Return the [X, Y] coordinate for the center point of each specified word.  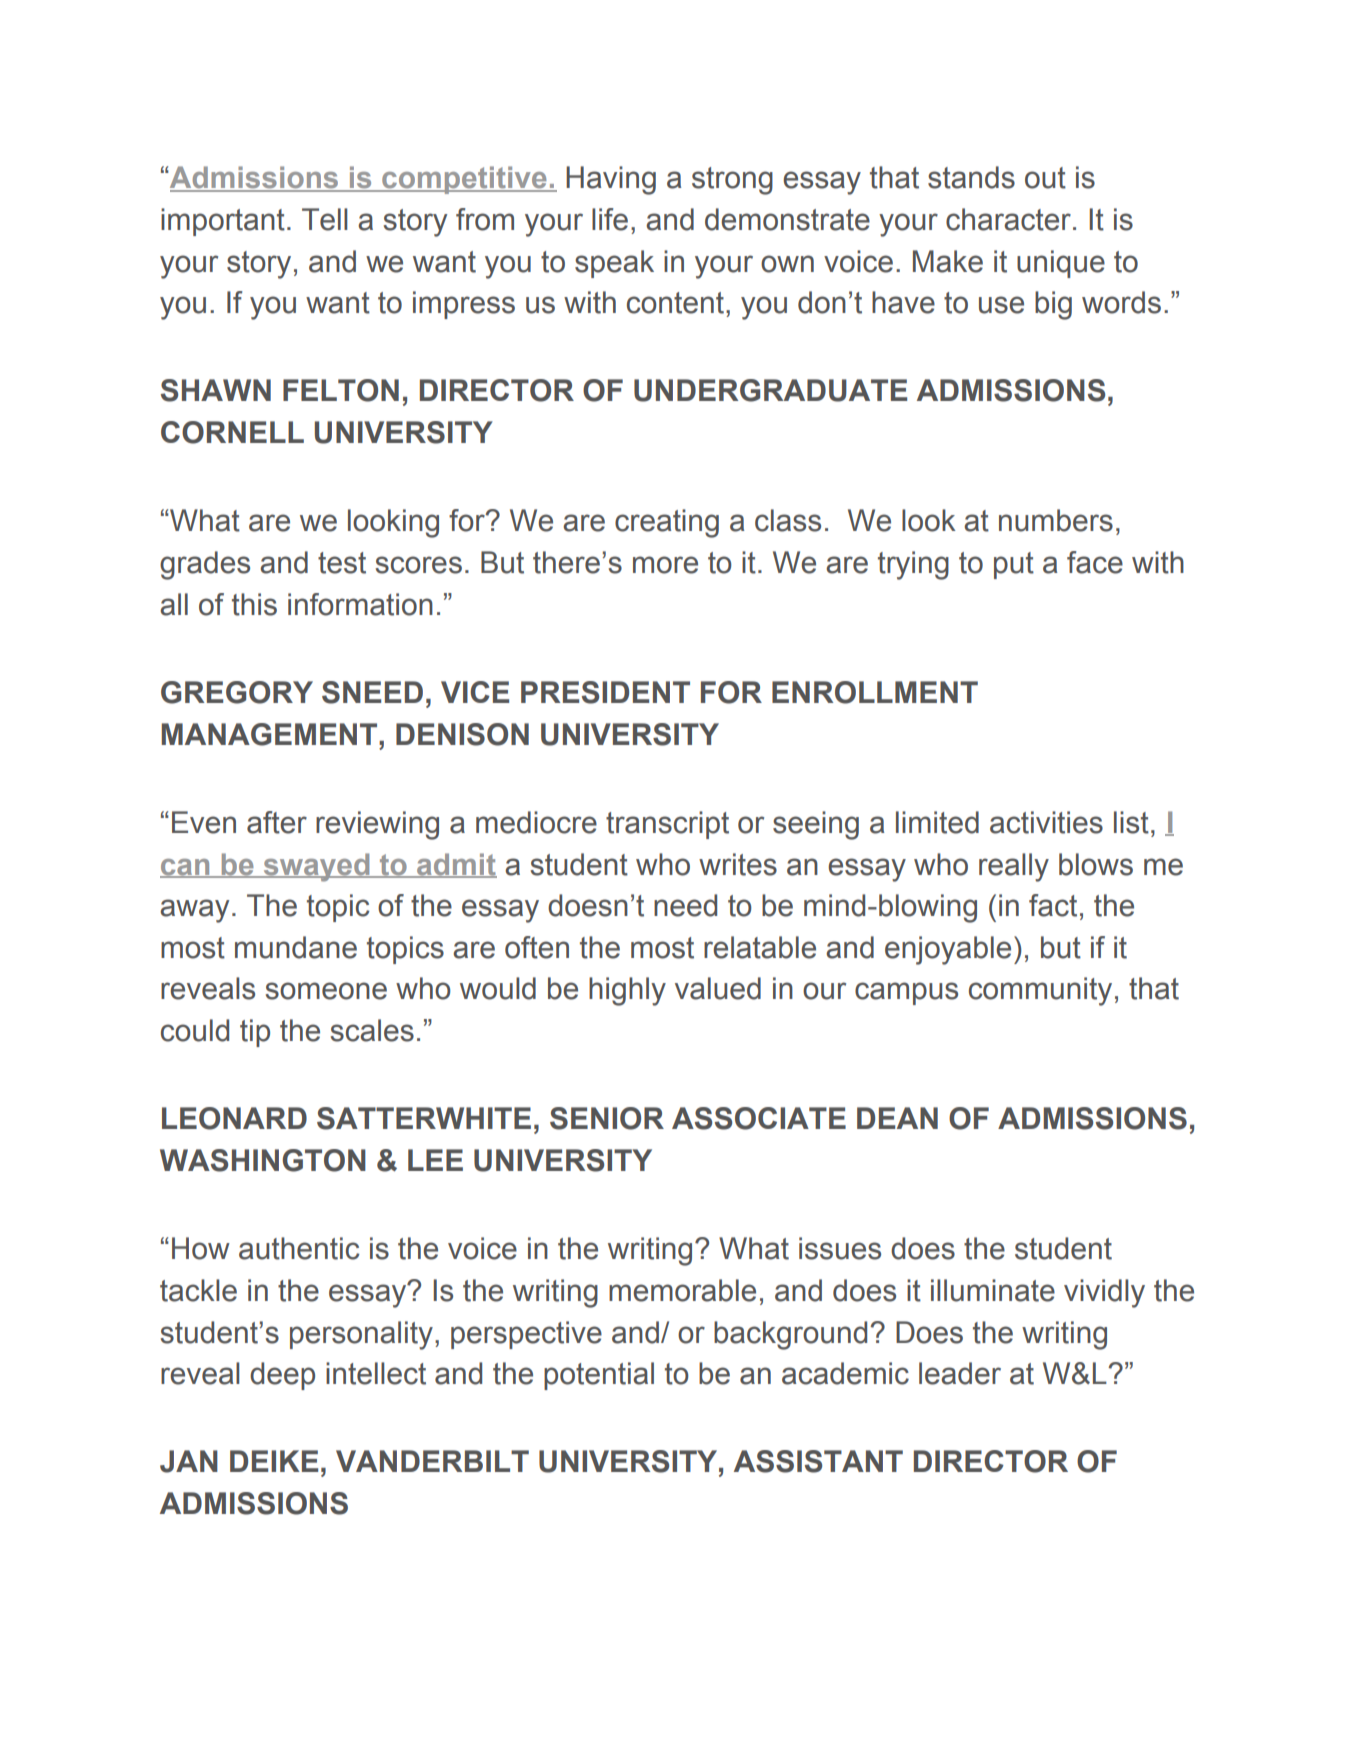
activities [1046, 822]
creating [667, 523]
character [1008, 219]
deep [282, 1376]
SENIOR [607, 1118]
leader [960, 1373]
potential [599, 1376]
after [277, 822]
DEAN [897, 1118]
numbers [1056, 520]
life [610, 219]
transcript [667, 825]
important [223, 222]
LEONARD [234, 1118]
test [342, 563]
